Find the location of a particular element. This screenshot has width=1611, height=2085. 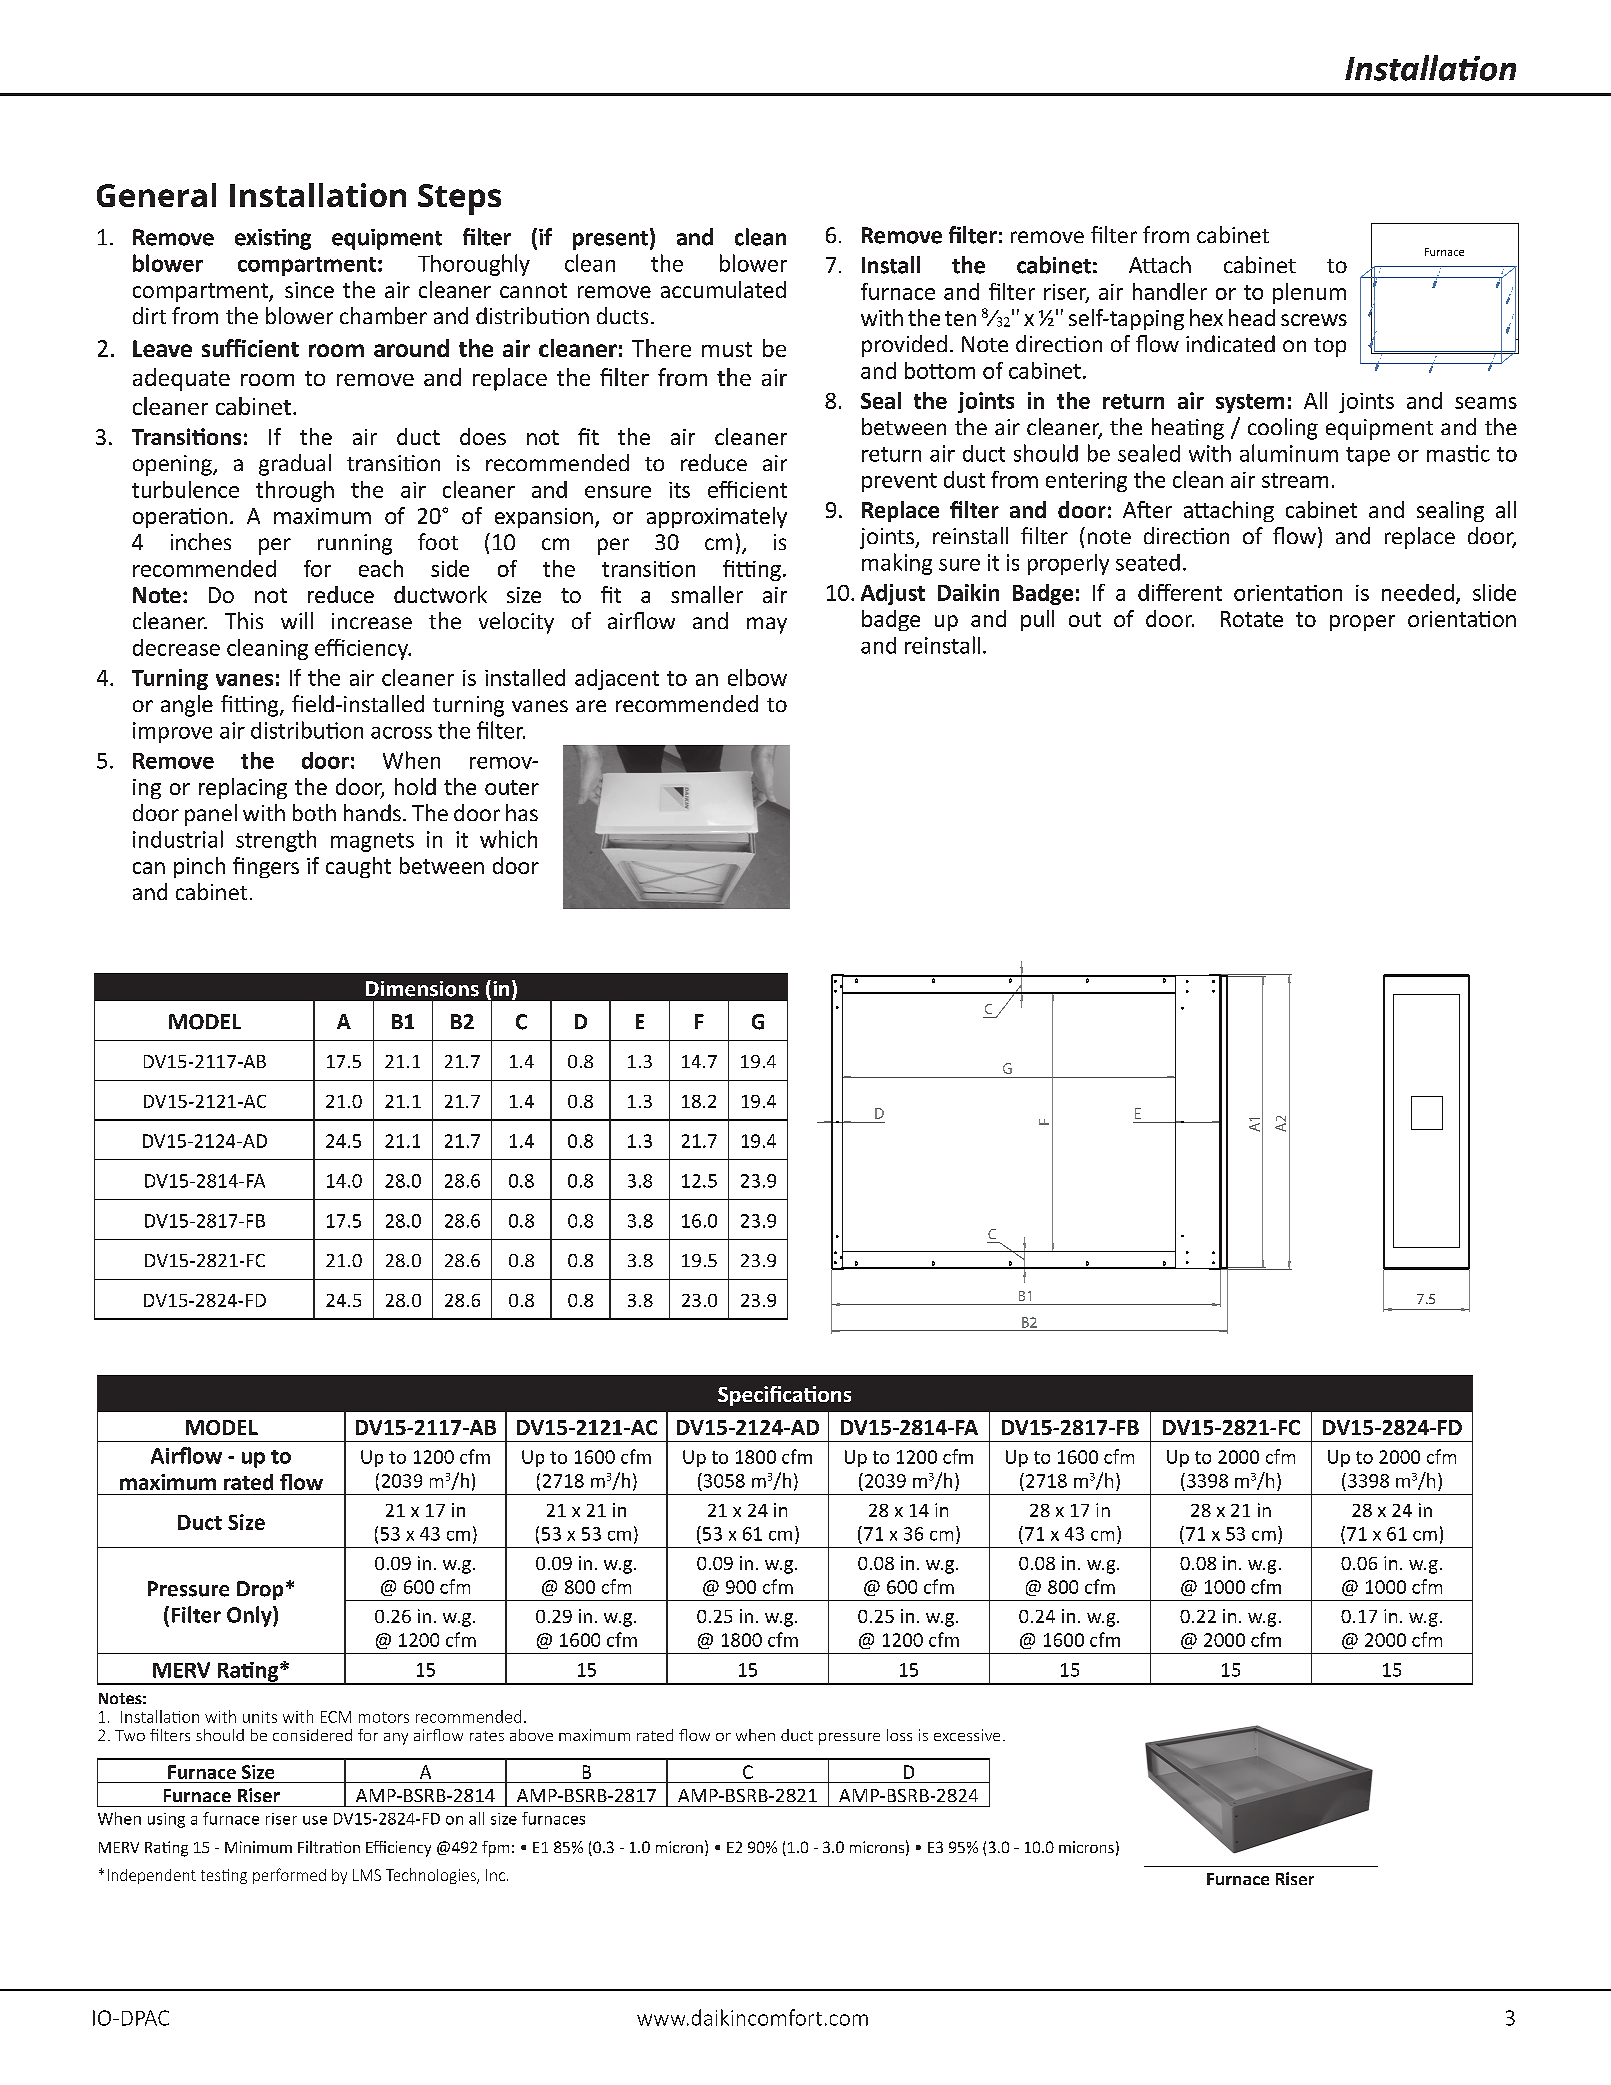

needed is located at coordinates (1418, 592).
